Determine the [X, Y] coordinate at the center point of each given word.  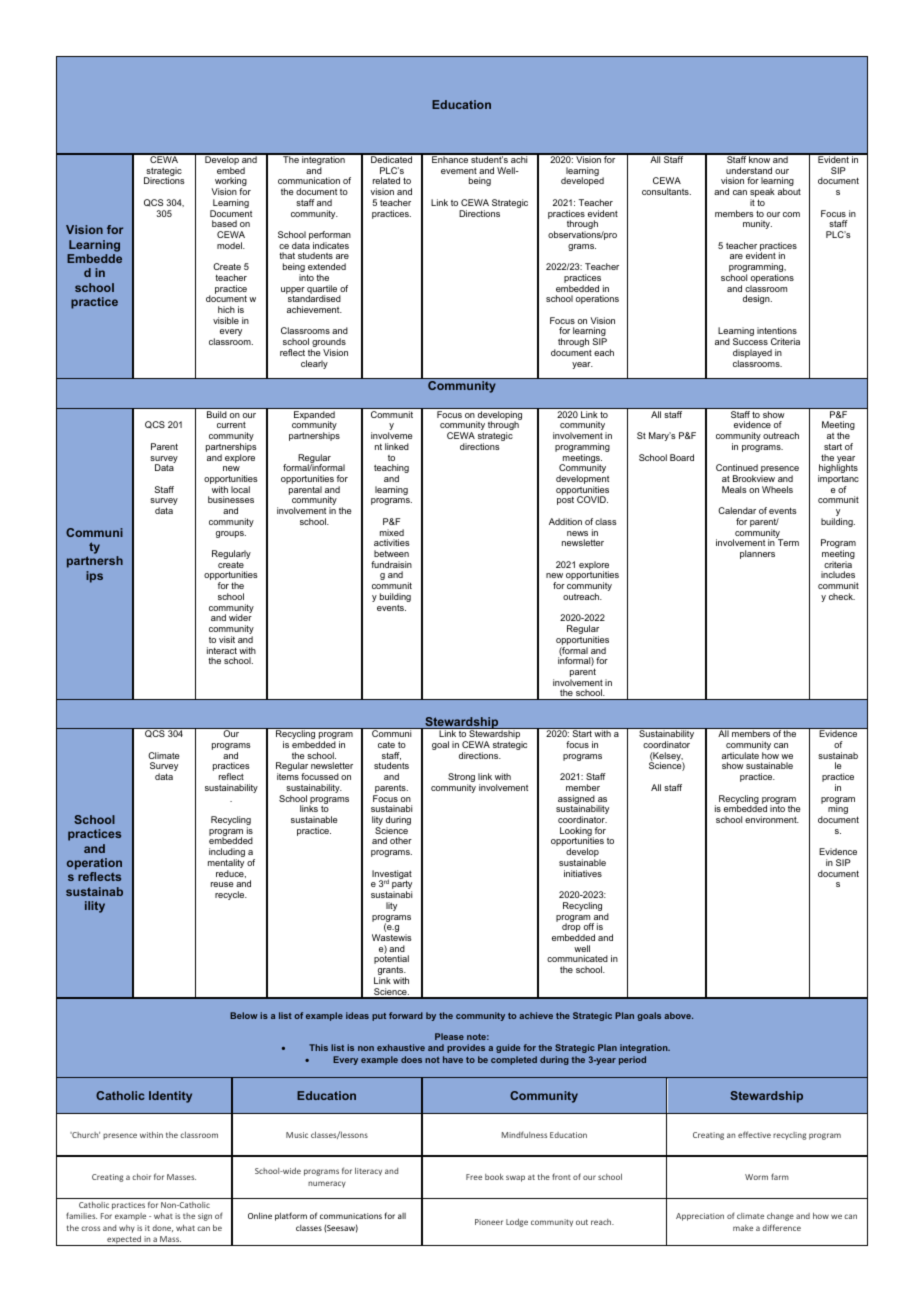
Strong [461, 779]
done [162, 1228]
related [386, 180]
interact [222, 650]
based [224, 223]
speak [762, 194]
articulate [740, 755]
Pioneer [489, 1222]
